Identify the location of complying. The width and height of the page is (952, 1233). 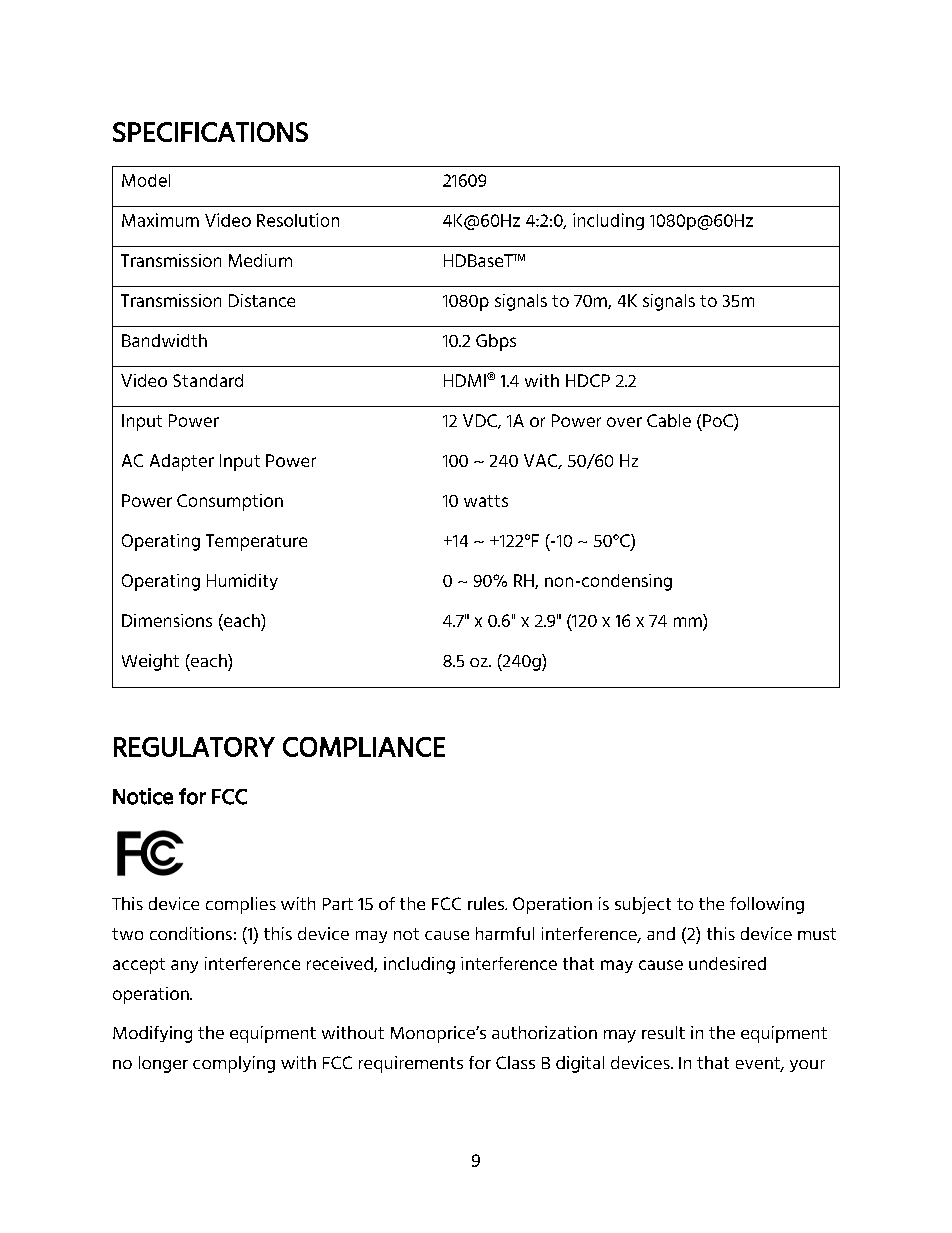
(234, 1064).
